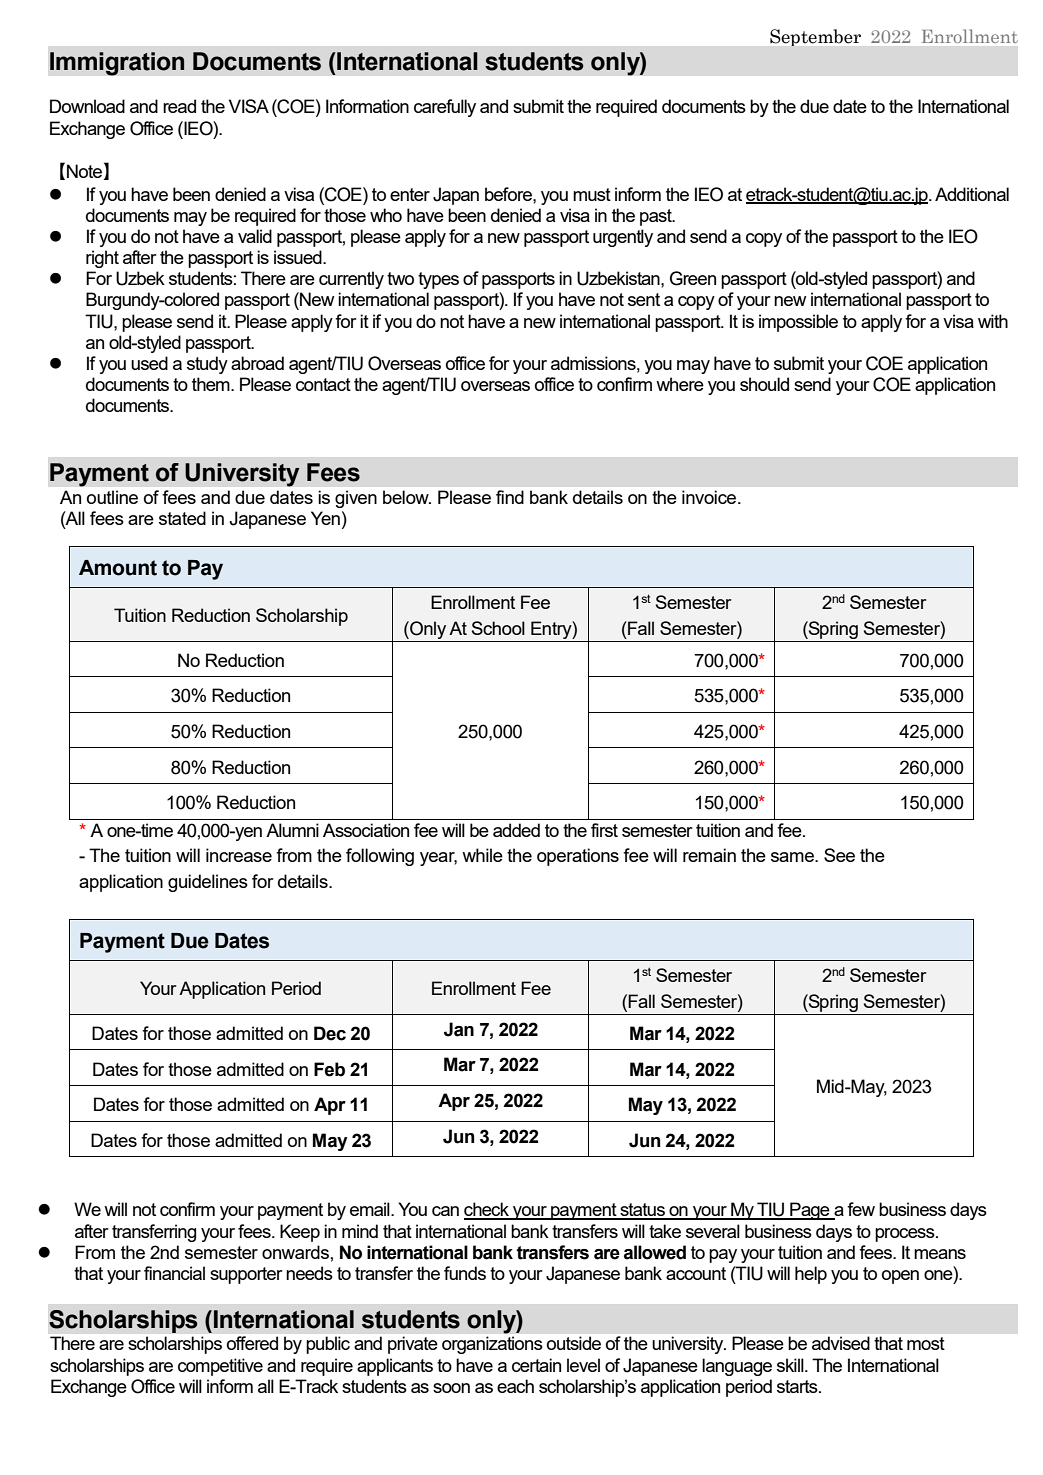 This document has width=1043, height=1475. What do you see at coordinates (644, 299) in the document?
I see `sent` at bounding box center [644, 299].
